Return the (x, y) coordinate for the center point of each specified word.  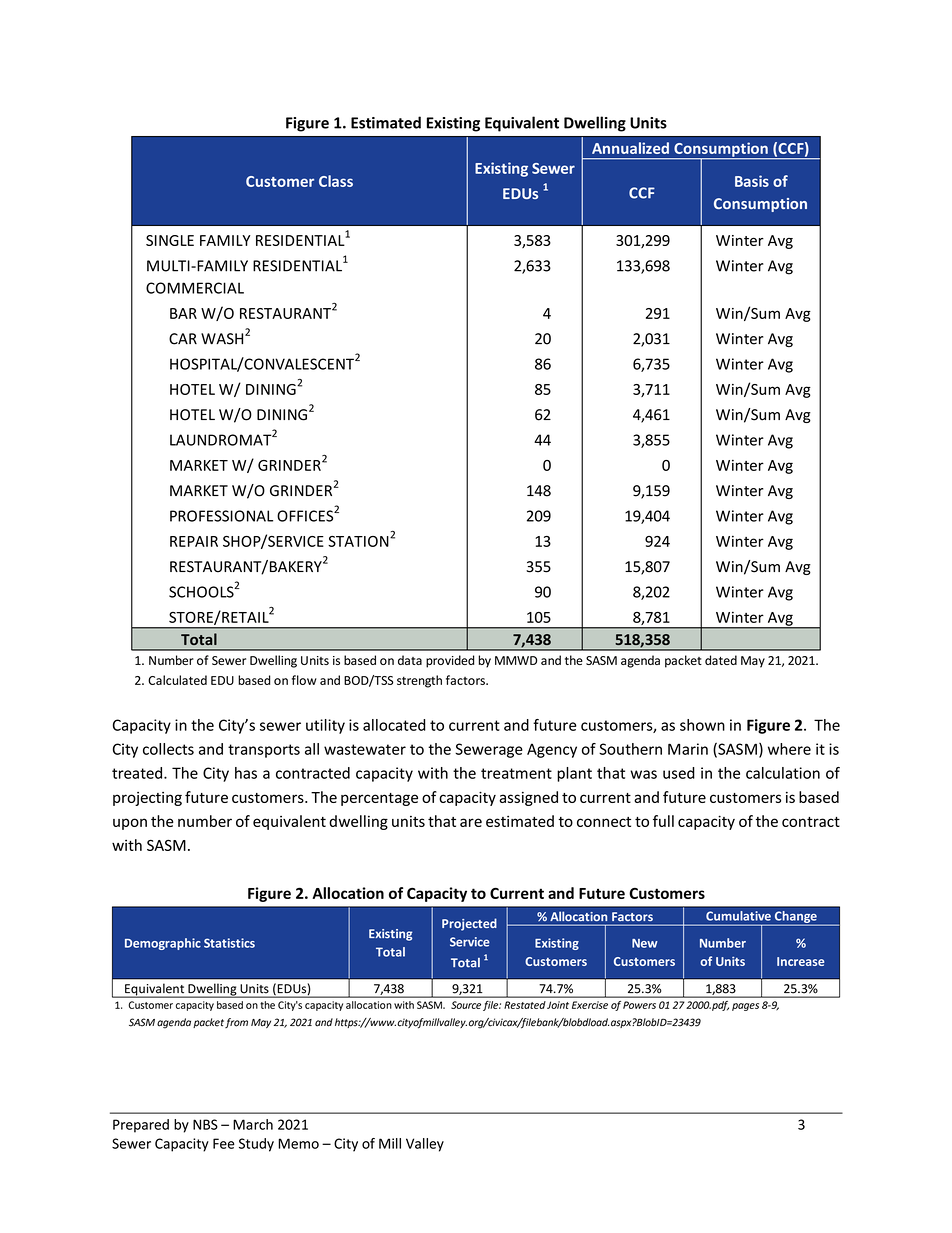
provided (450, 661)
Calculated (177, 680)
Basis (752, 181)
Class (336, 181)
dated (721, 660)
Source (466, 1005)
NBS (205, 1124)
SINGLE (170, 240)
